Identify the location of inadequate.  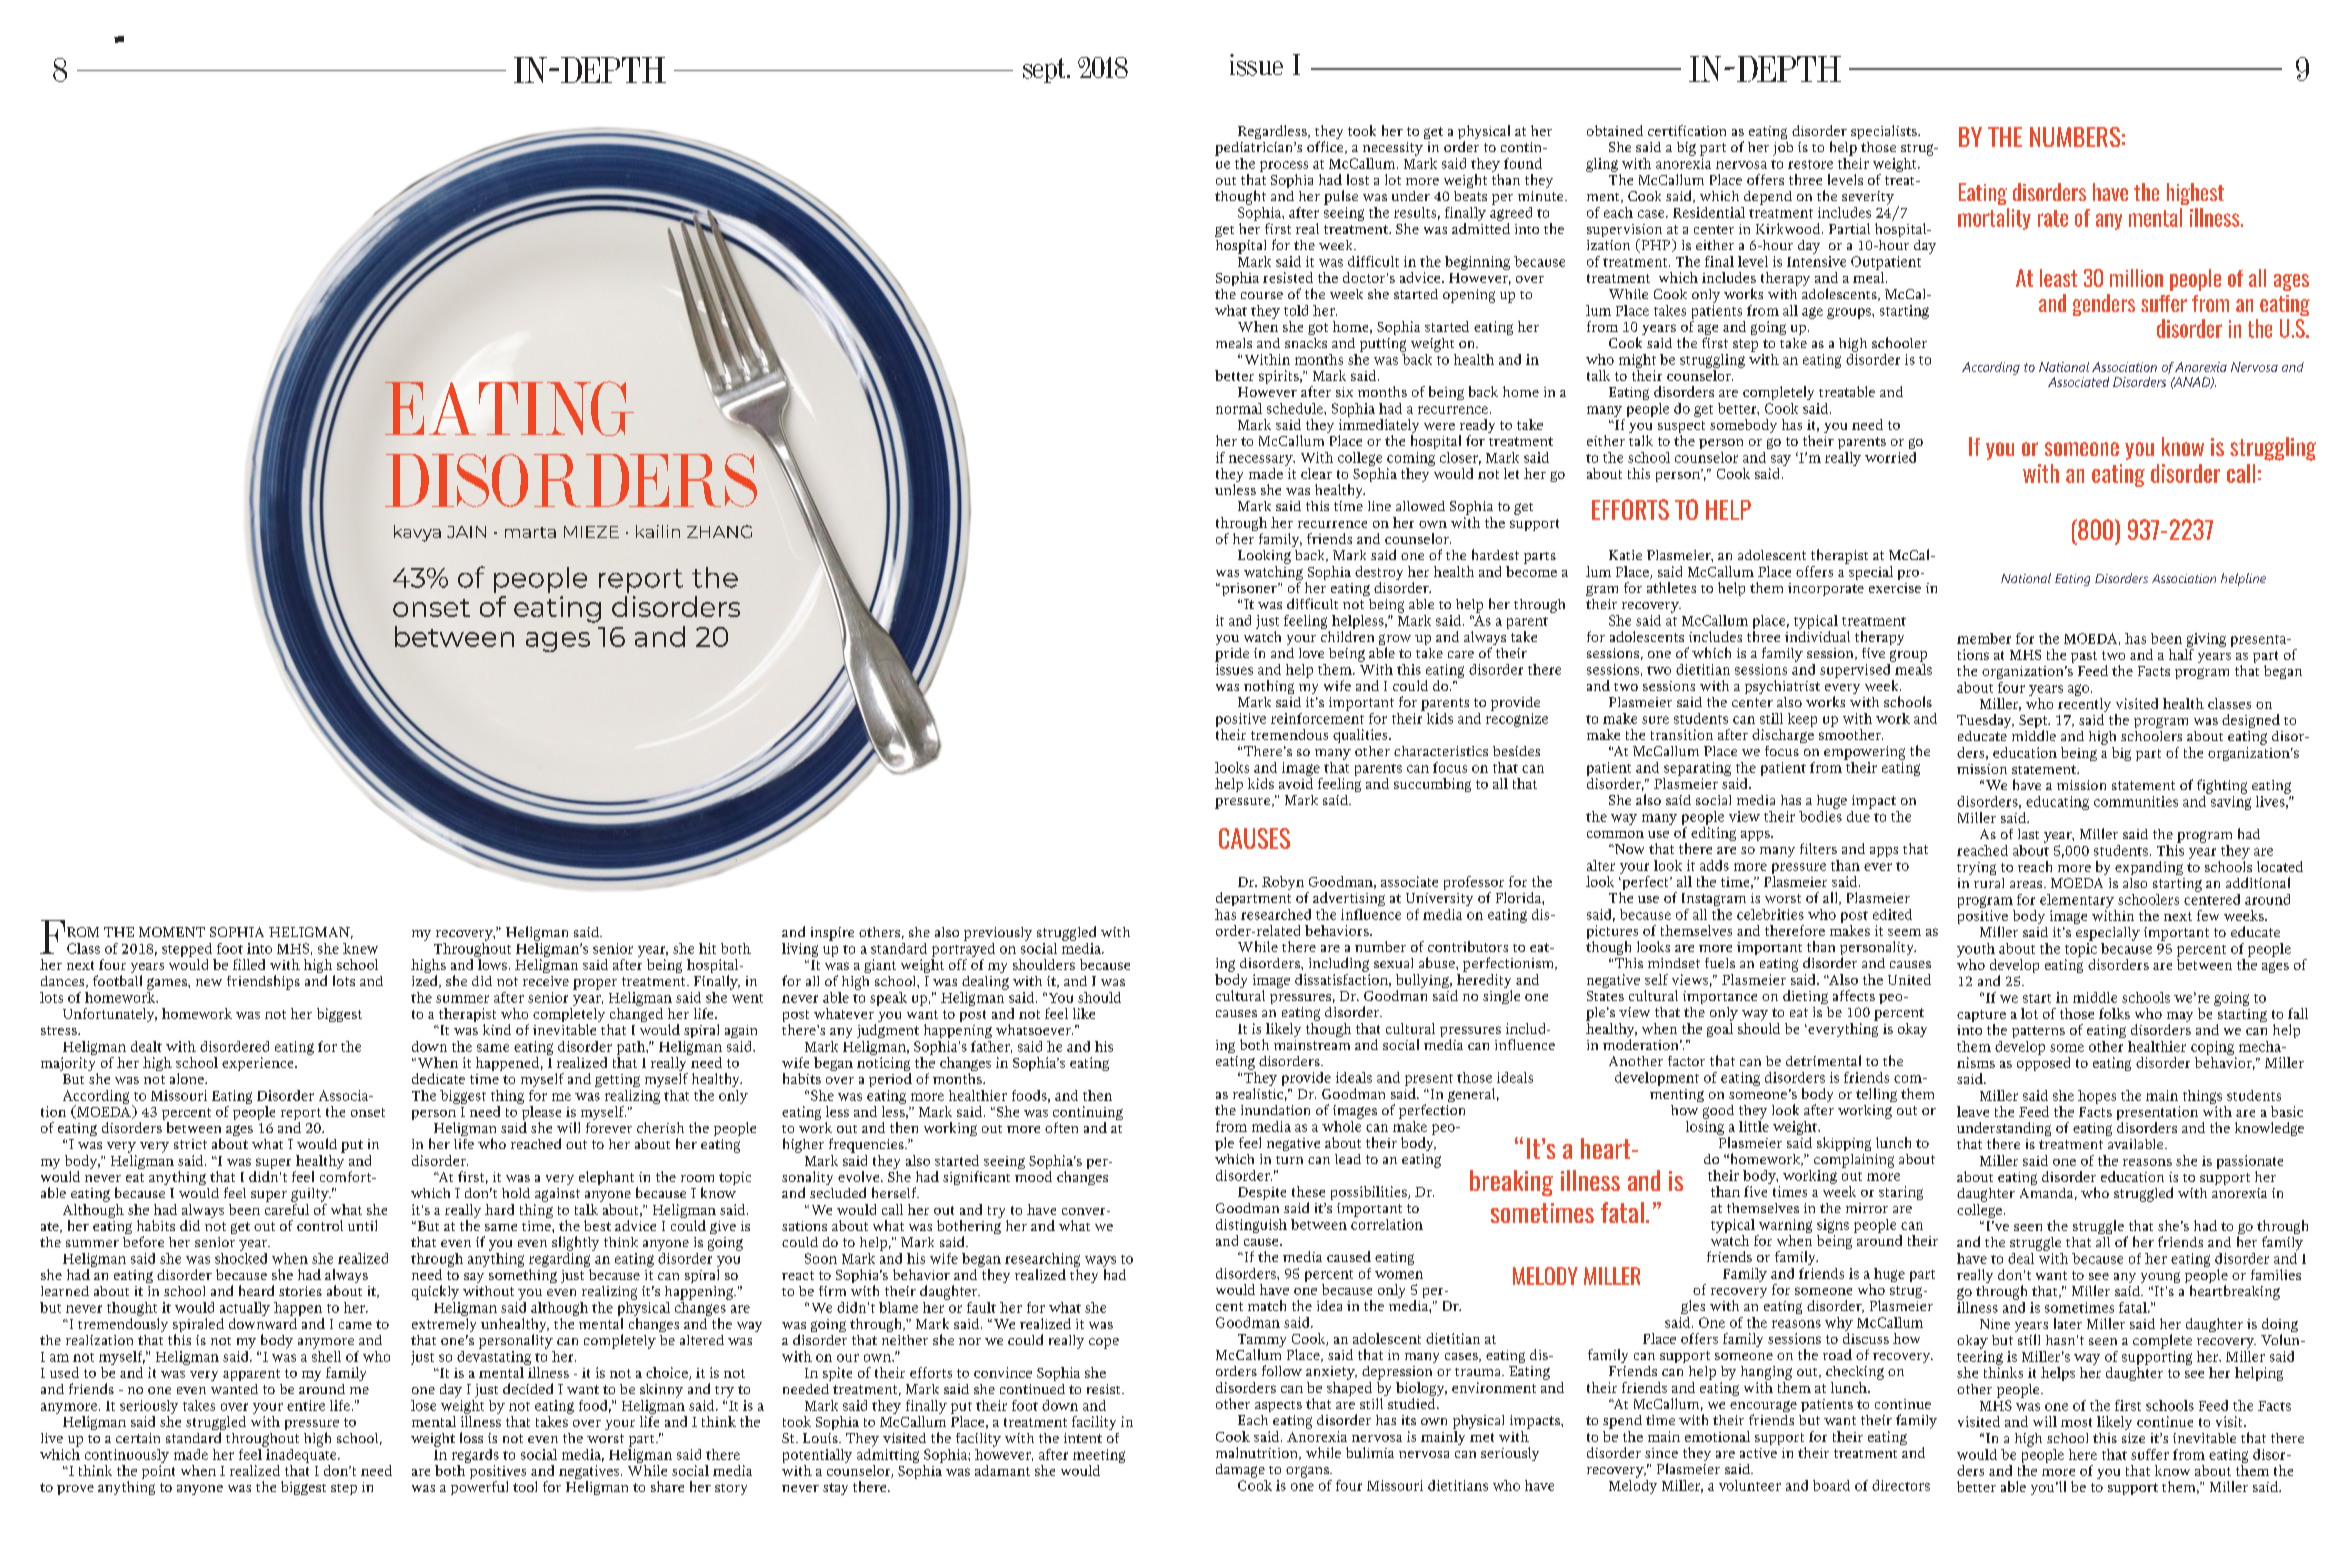
(301, 1454).
